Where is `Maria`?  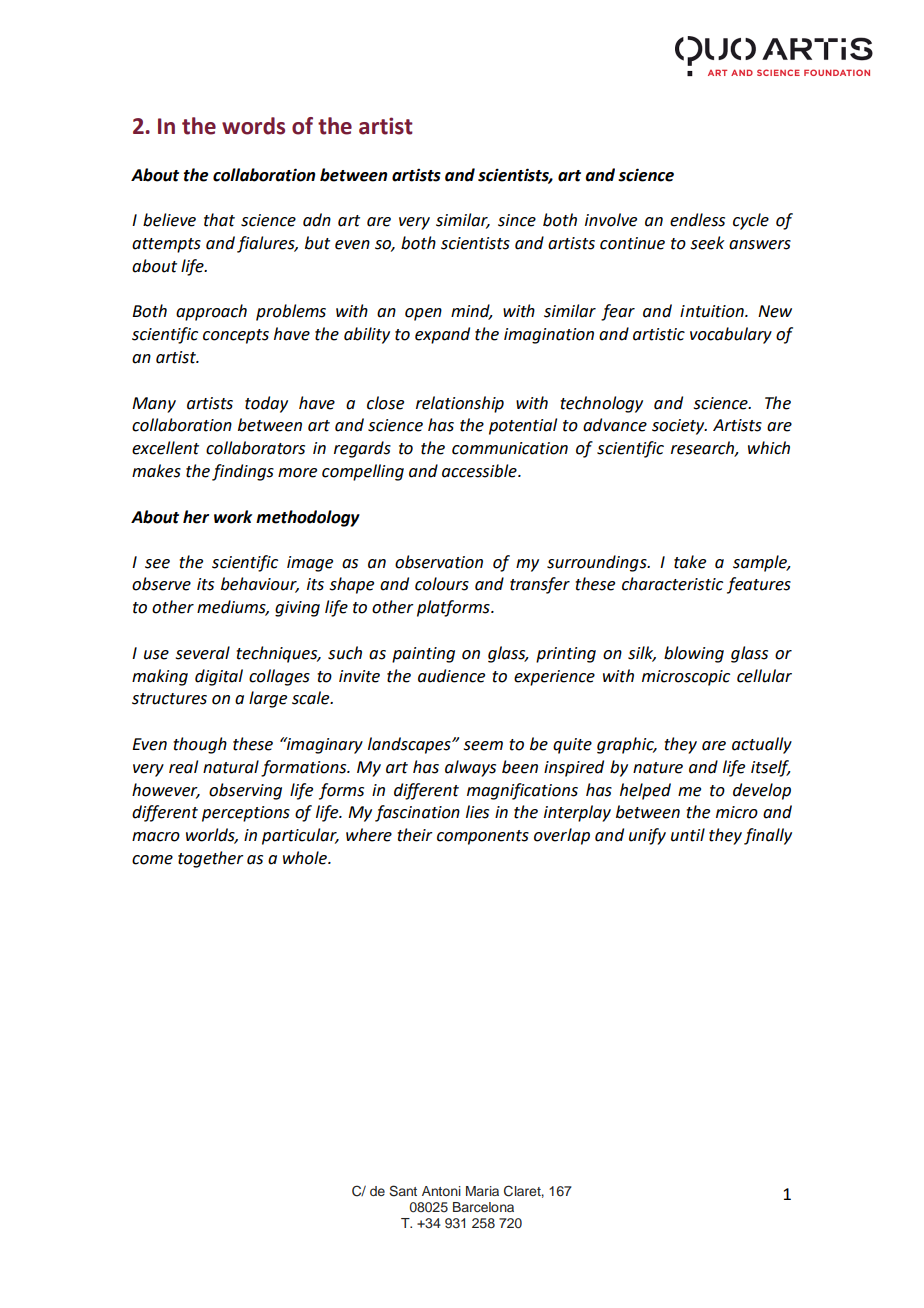 Maria is located at coordinates (482, 1191).
